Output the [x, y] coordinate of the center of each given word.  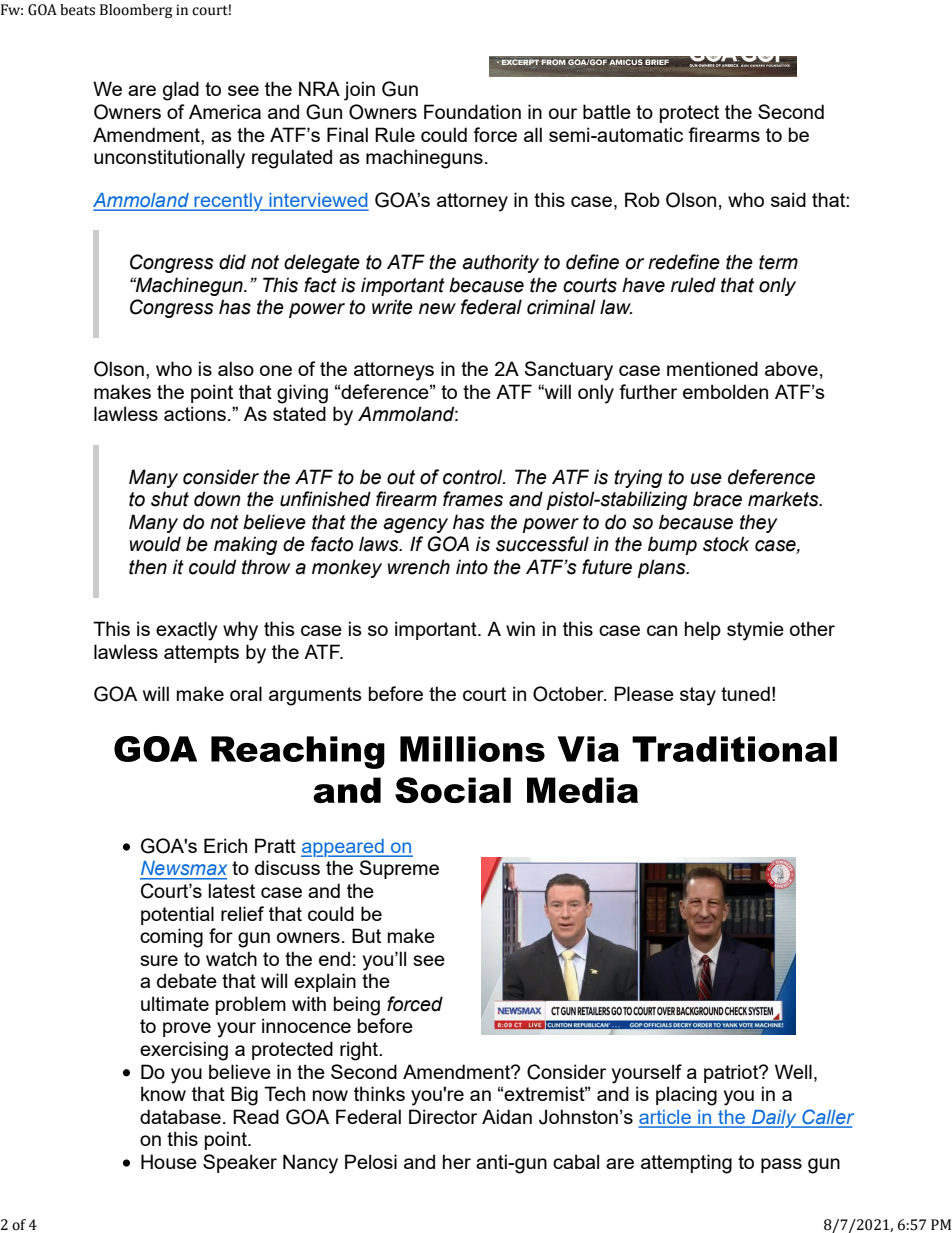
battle [607, 111]
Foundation [472, 111]
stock [726, 544]
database [180, 1116]
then [148, 567]
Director [443, 1116]
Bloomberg [136, 11]
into [472, 567]
